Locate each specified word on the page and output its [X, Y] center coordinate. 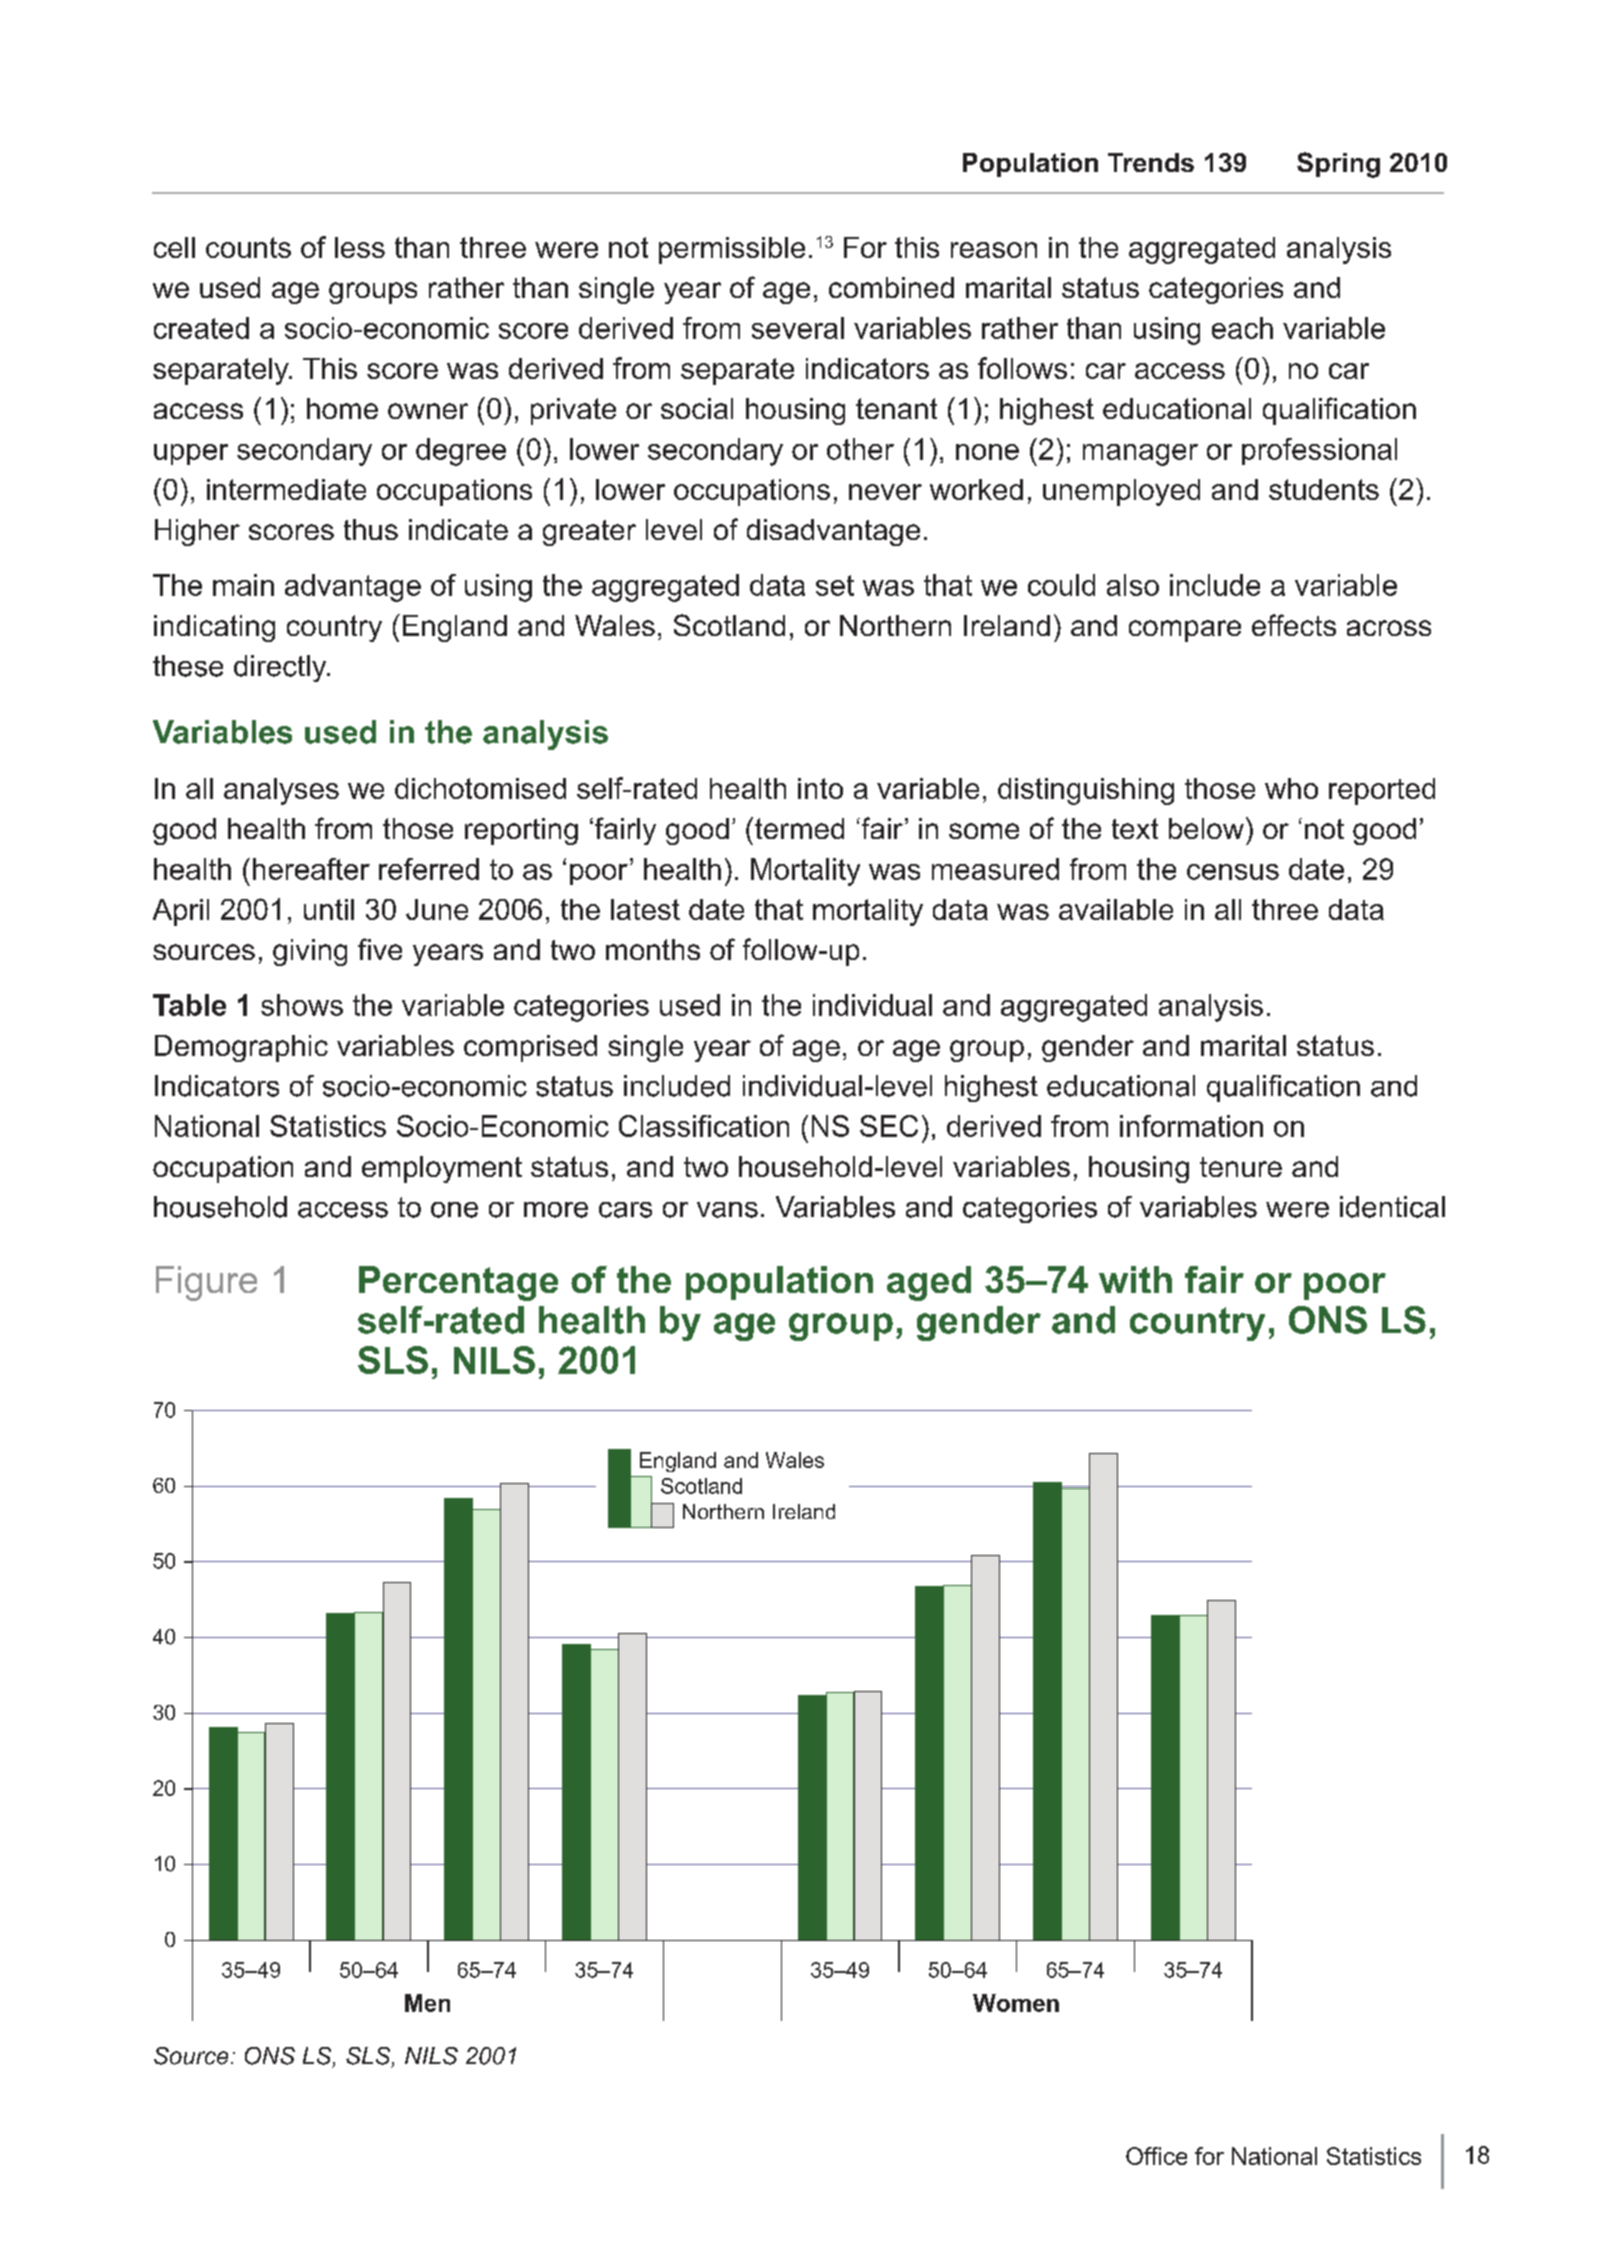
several [798, 328]
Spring [1338, 165]
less [360, 247]
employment [442, 1169]
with [1135, 1279]
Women [1016, 2003]
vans [727, 1210]
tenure [1241, 1167]
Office [1156, 2156]
